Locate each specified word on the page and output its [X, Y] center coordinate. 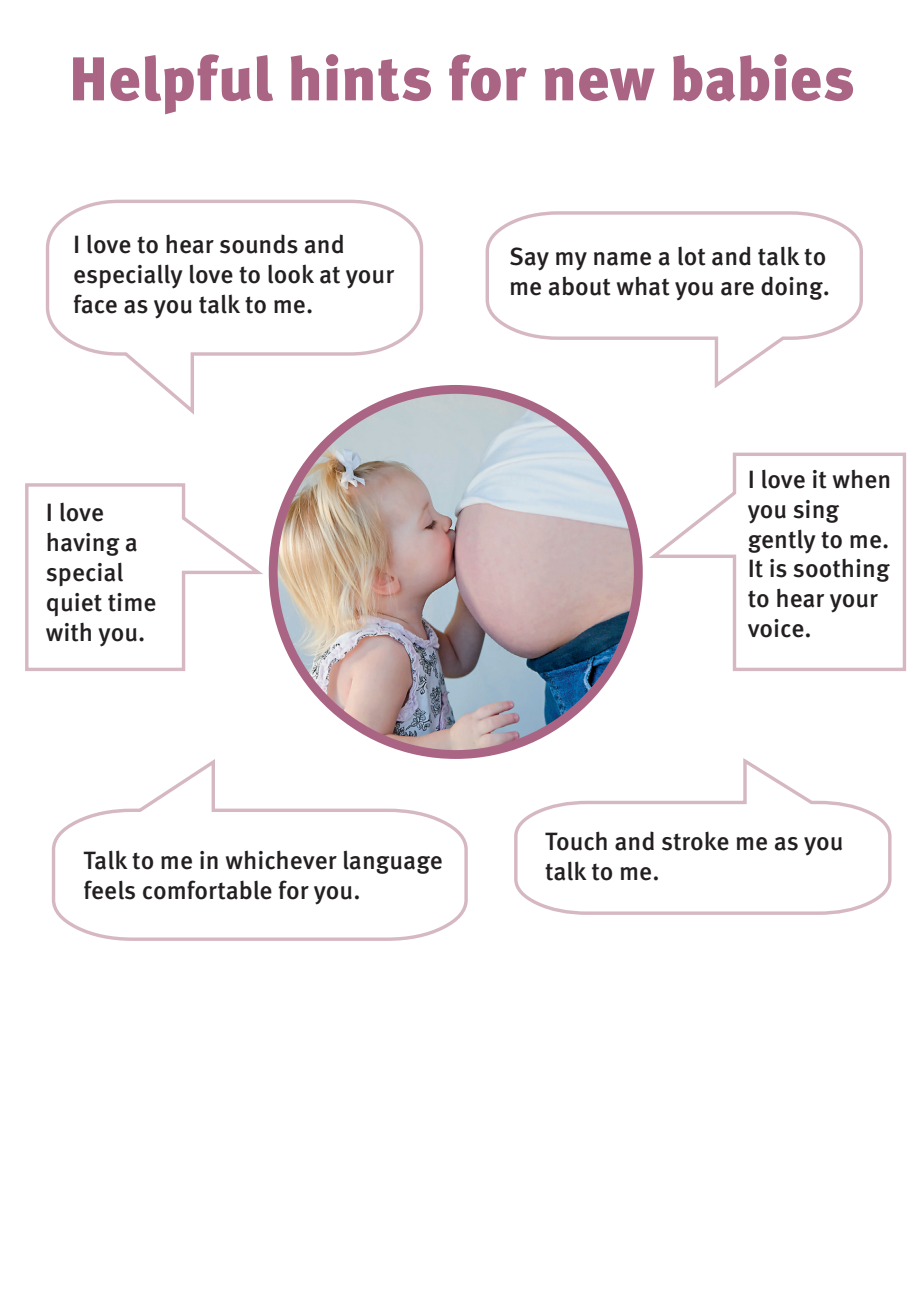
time [132, 602]
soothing [841, 570]
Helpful [173, 84]
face [95, 304]
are [737, 289]
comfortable [207, 890]
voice [776, 628]
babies [763, 77]
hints [361, 77]
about [580, 286]
